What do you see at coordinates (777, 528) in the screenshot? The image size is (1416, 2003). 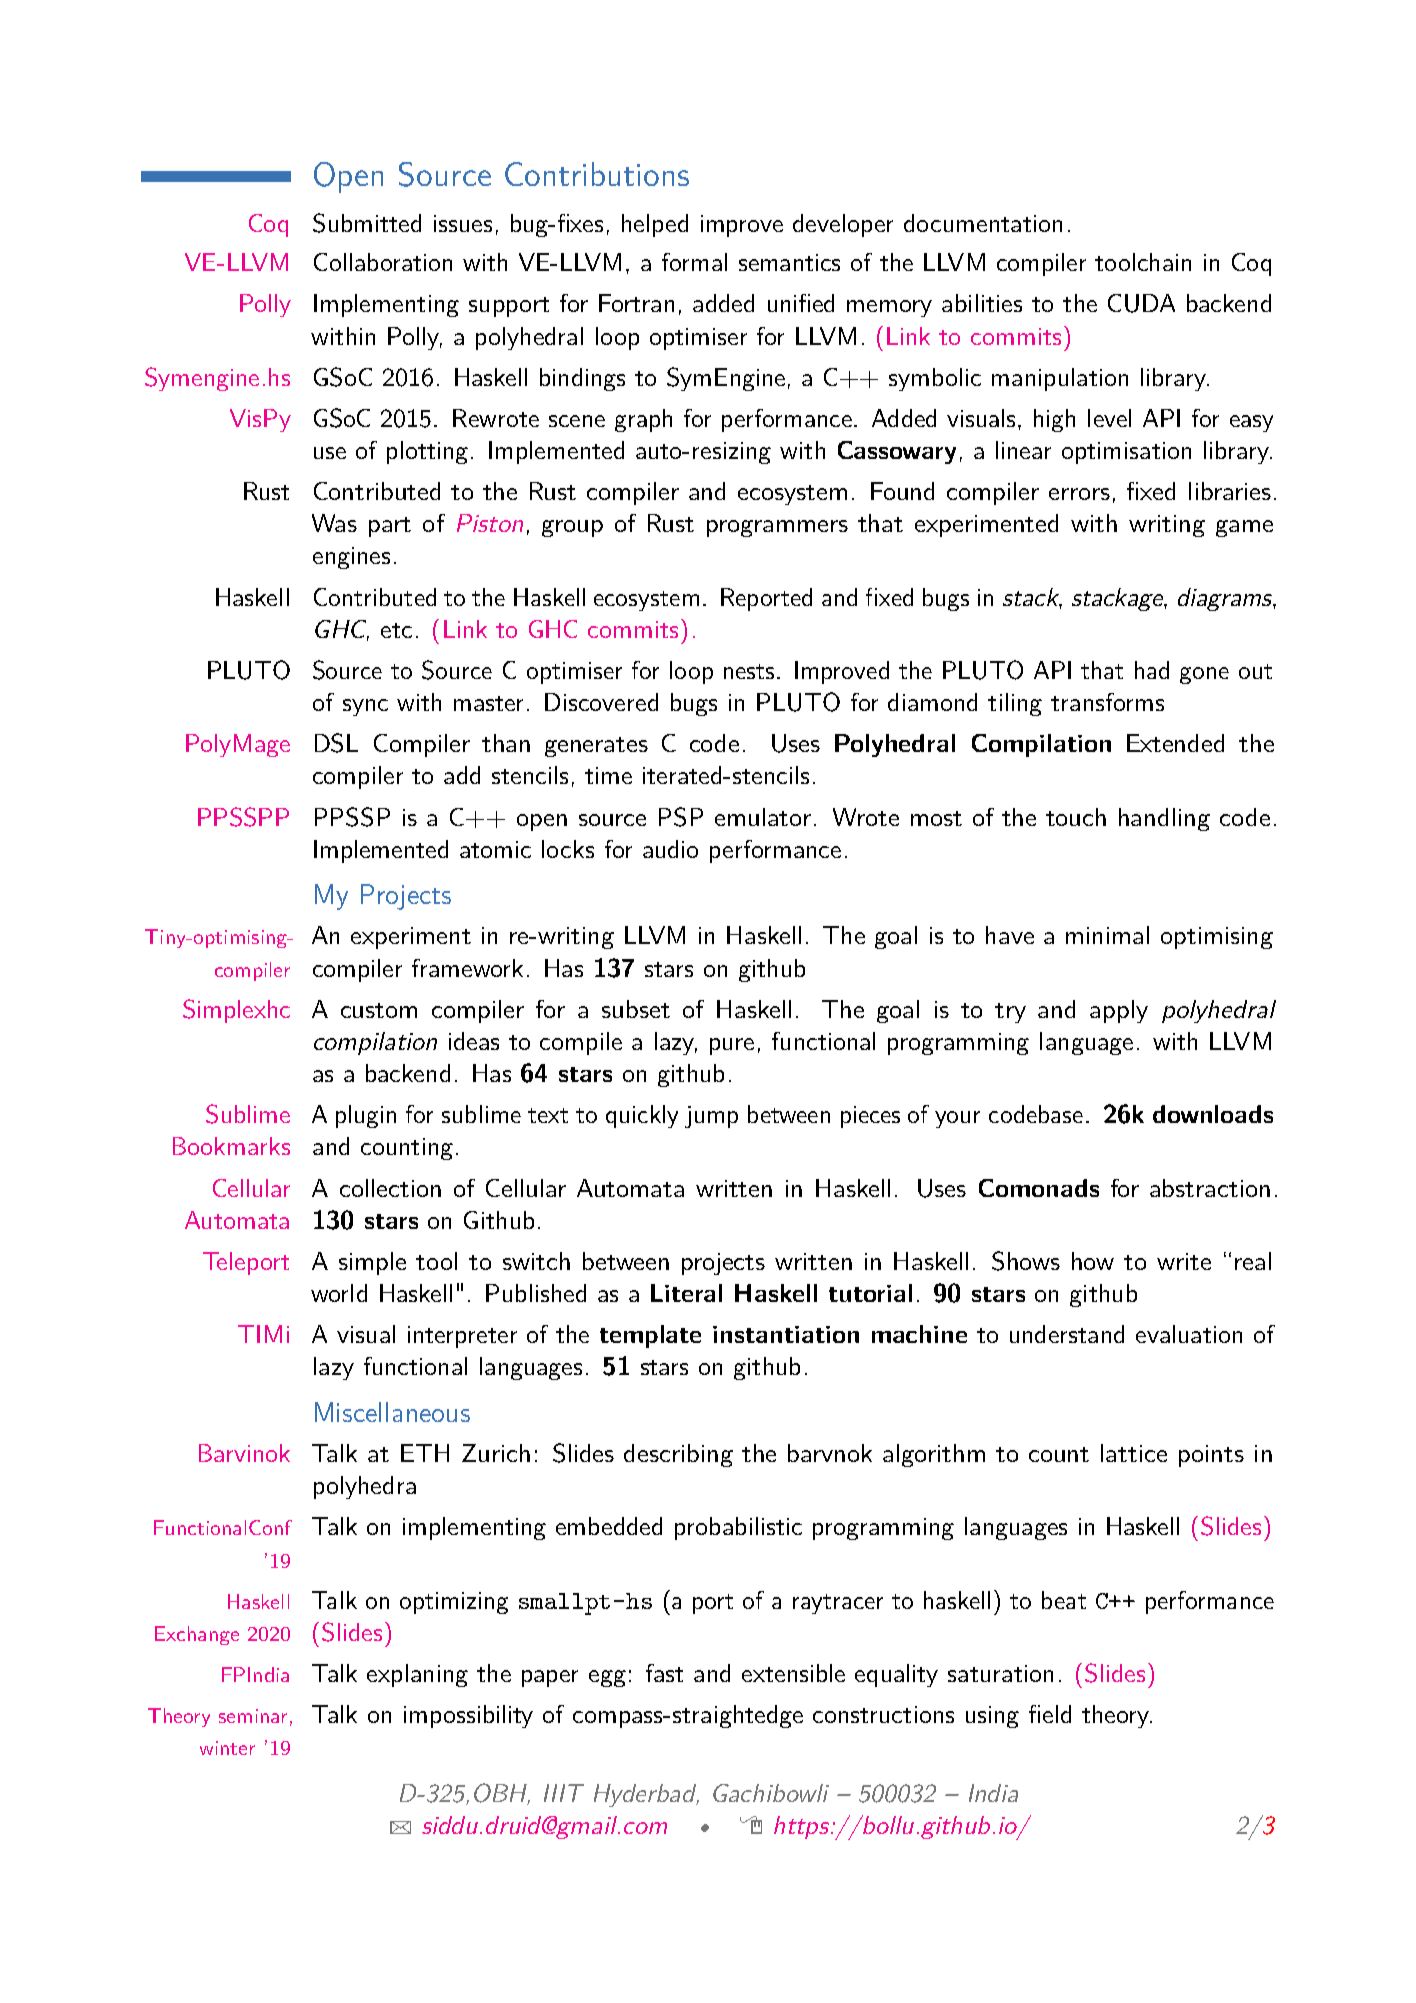 I see `programmers` at bounding box center [777, 528].
